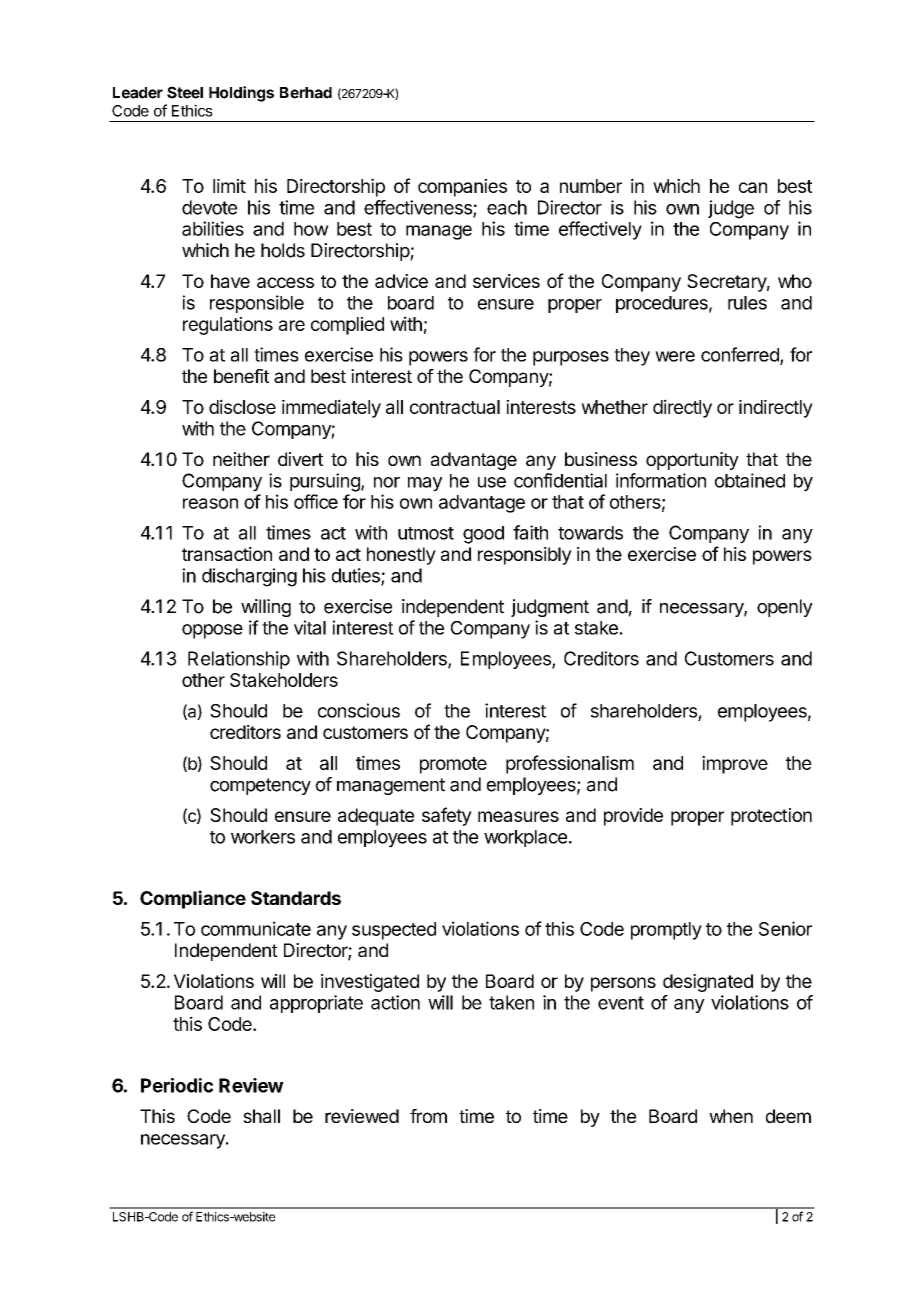 The height and width of the screenshot is (1308, 924). I want to click on competency, so click(260, 786).
